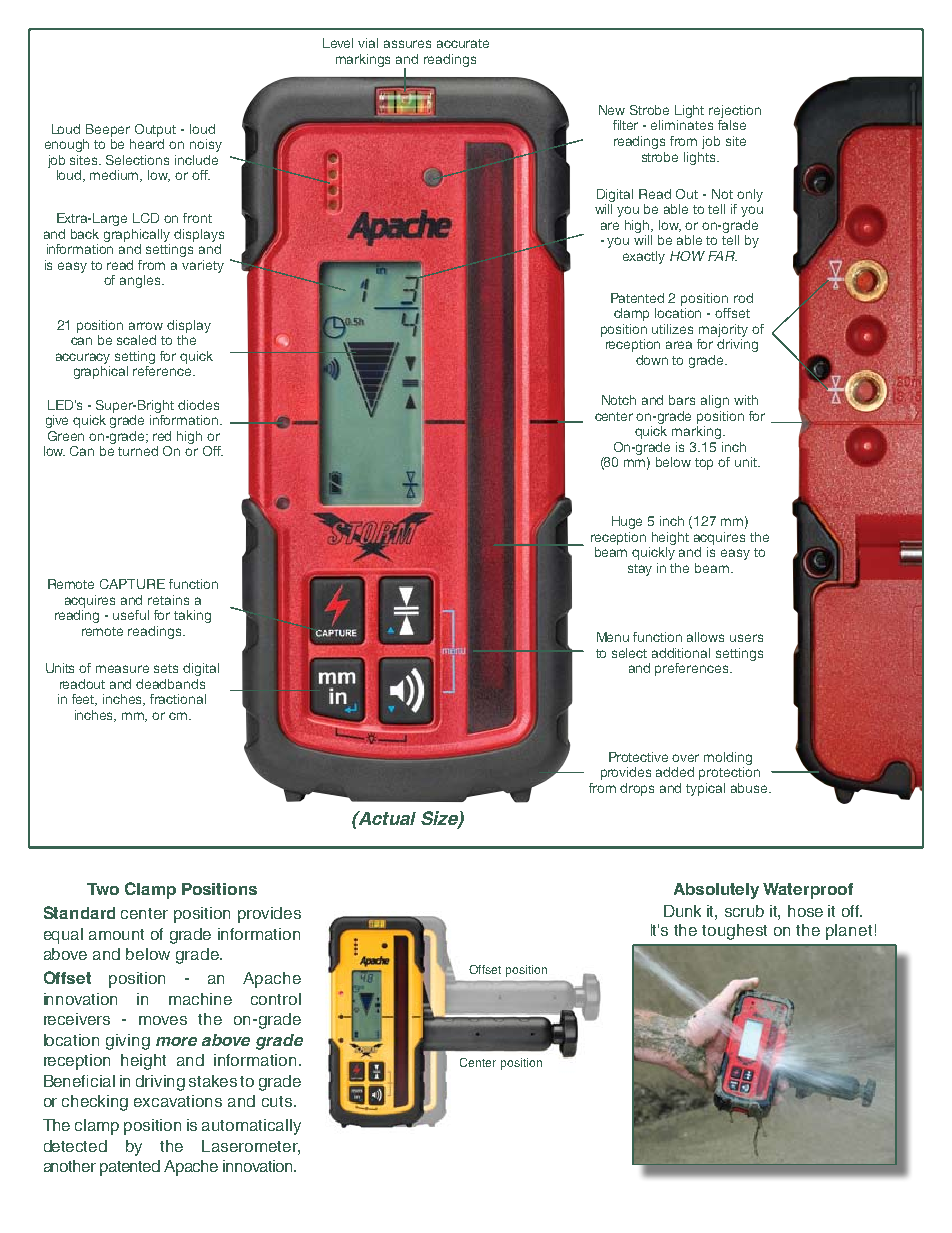 The width and height of the image is (952, 1233). What do you see at coordinates (735, 111) in the image?
I see `rejection` at bounding box center [735, 111].
